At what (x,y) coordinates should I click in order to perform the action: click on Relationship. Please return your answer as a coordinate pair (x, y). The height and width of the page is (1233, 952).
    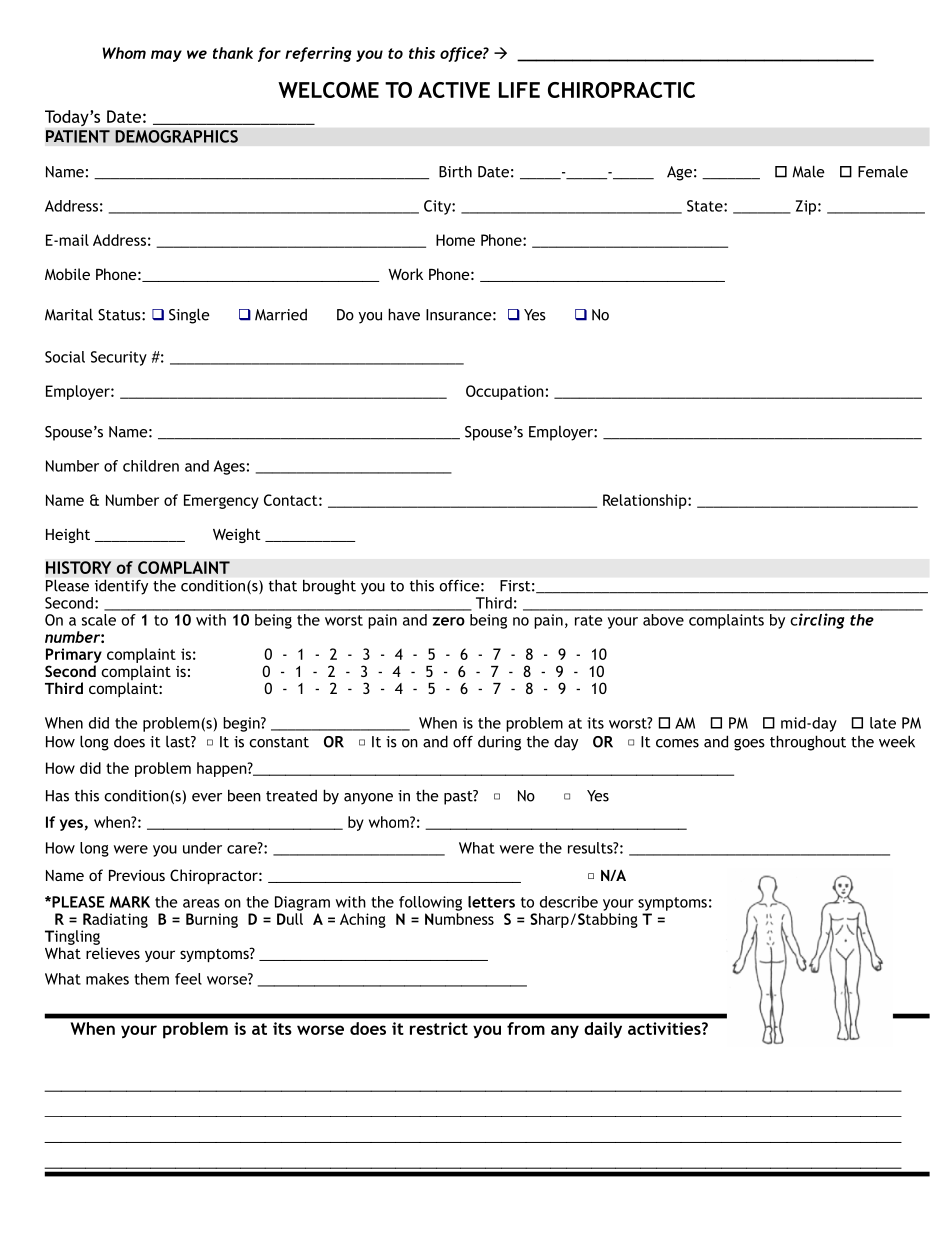
    Looking at the image, I should click on (646, 501).
